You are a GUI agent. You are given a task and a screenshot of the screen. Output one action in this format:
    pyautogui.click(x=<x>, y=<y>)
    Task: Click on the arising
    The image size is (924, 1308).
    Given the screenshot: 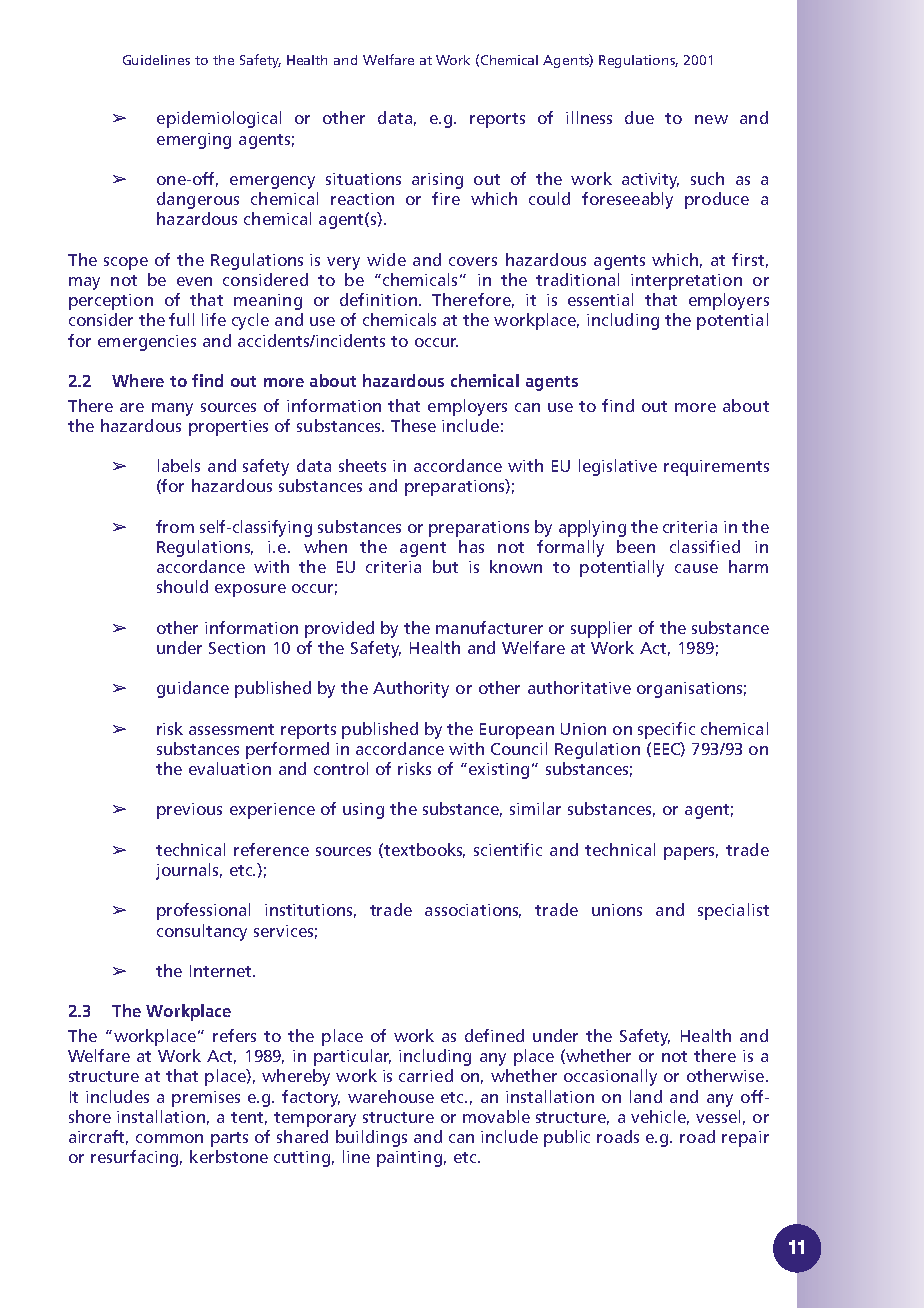 What is the action you would take?
    pyautogui.click(x=437, y=181)
